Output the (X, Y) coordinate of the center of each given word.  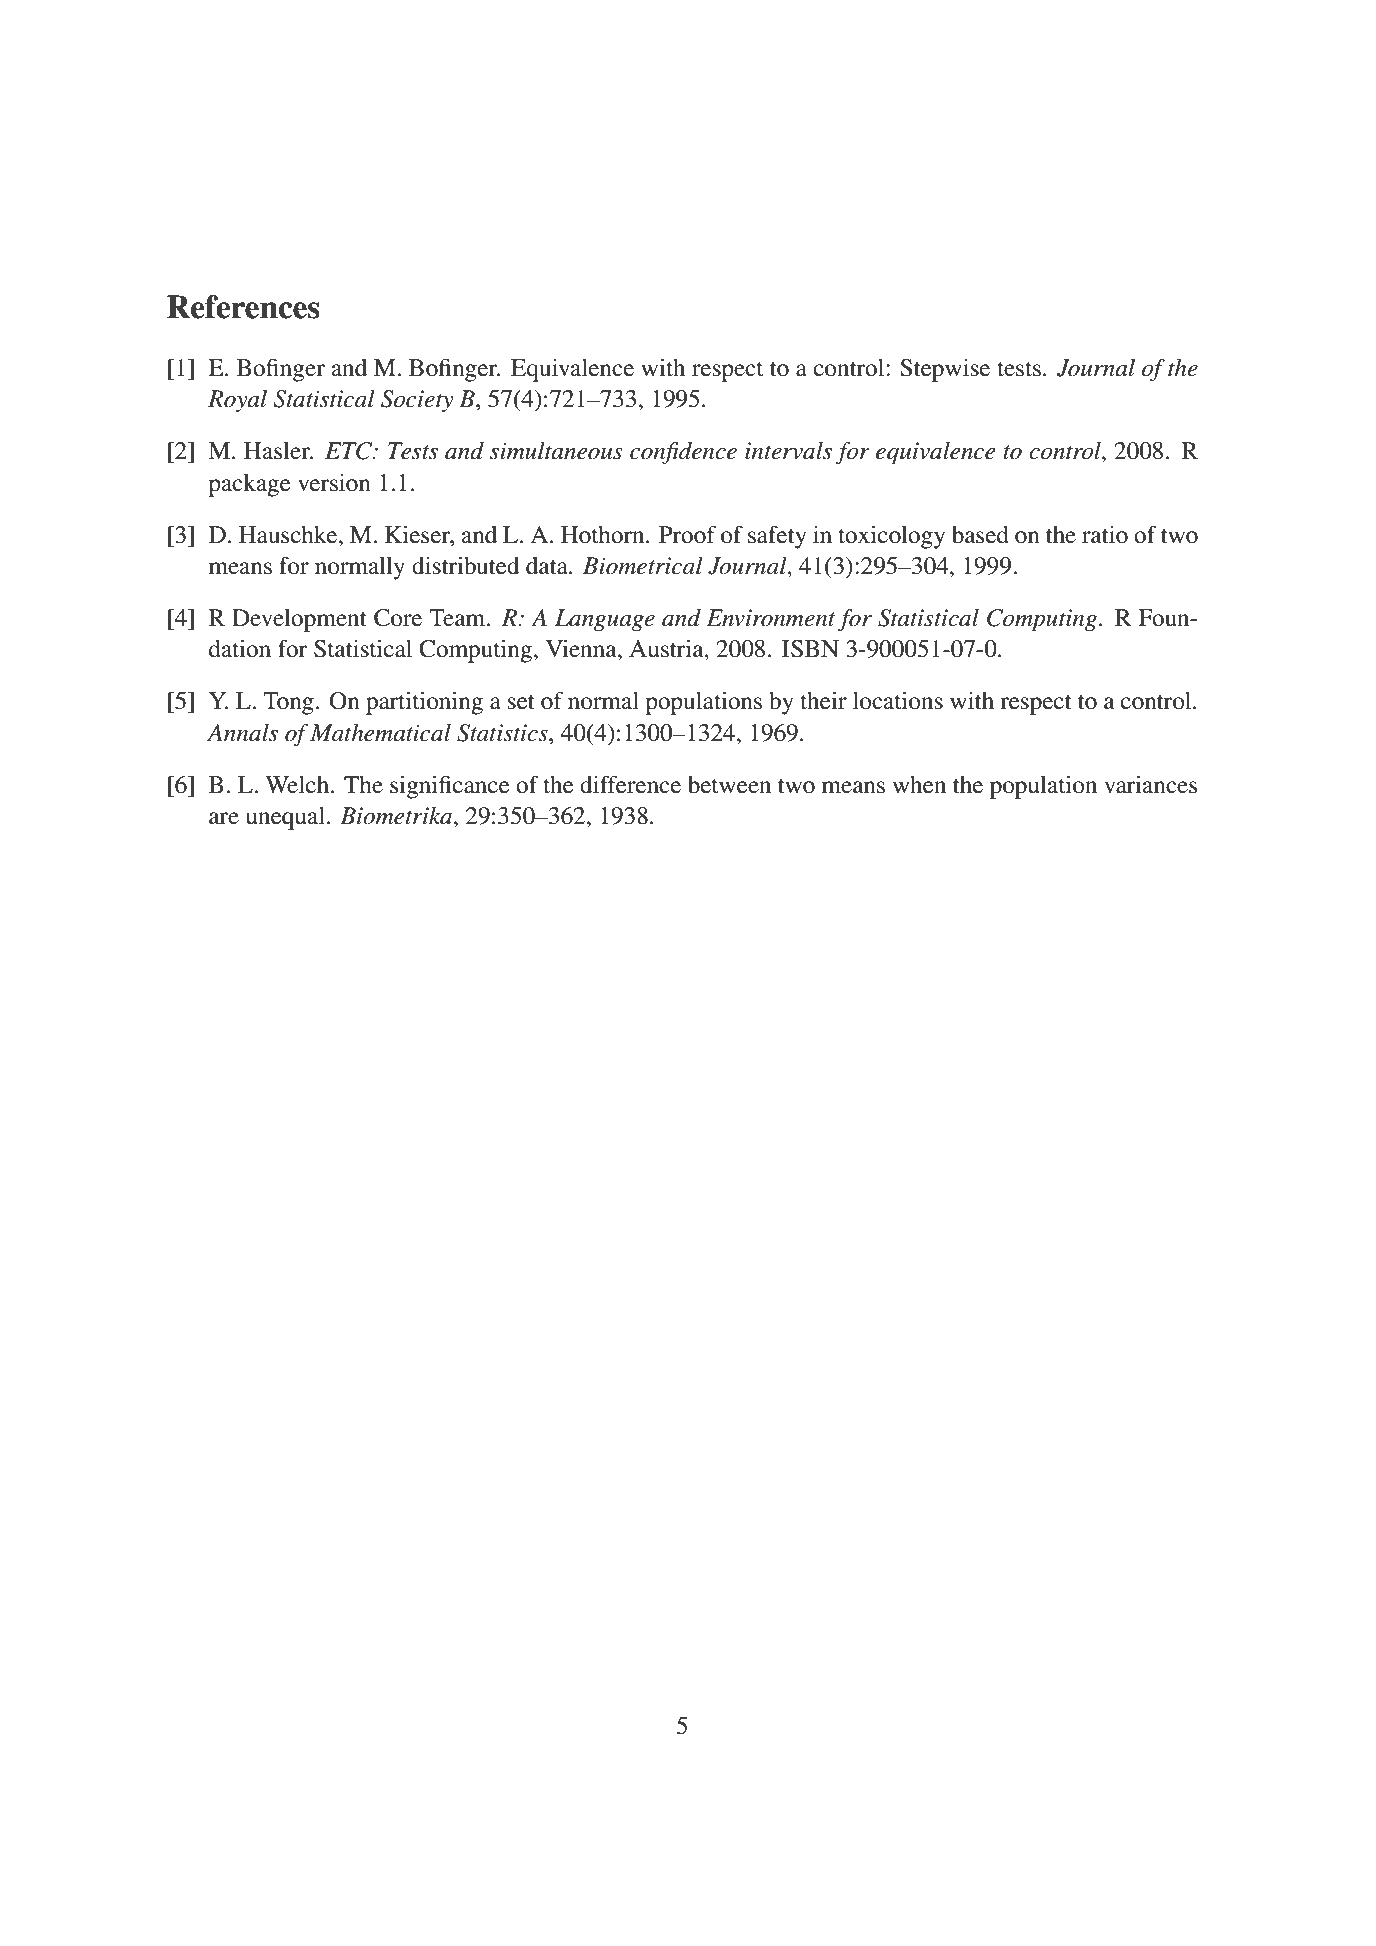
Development (299, 620)
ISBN (810, 649)
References (243, 307)
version (334, 483)
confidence (683, 453)
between (729, 785)
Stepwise (945, 370)
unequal (285, 818)
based (980, 535)
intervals (788, 451)
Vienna (582, 649)
